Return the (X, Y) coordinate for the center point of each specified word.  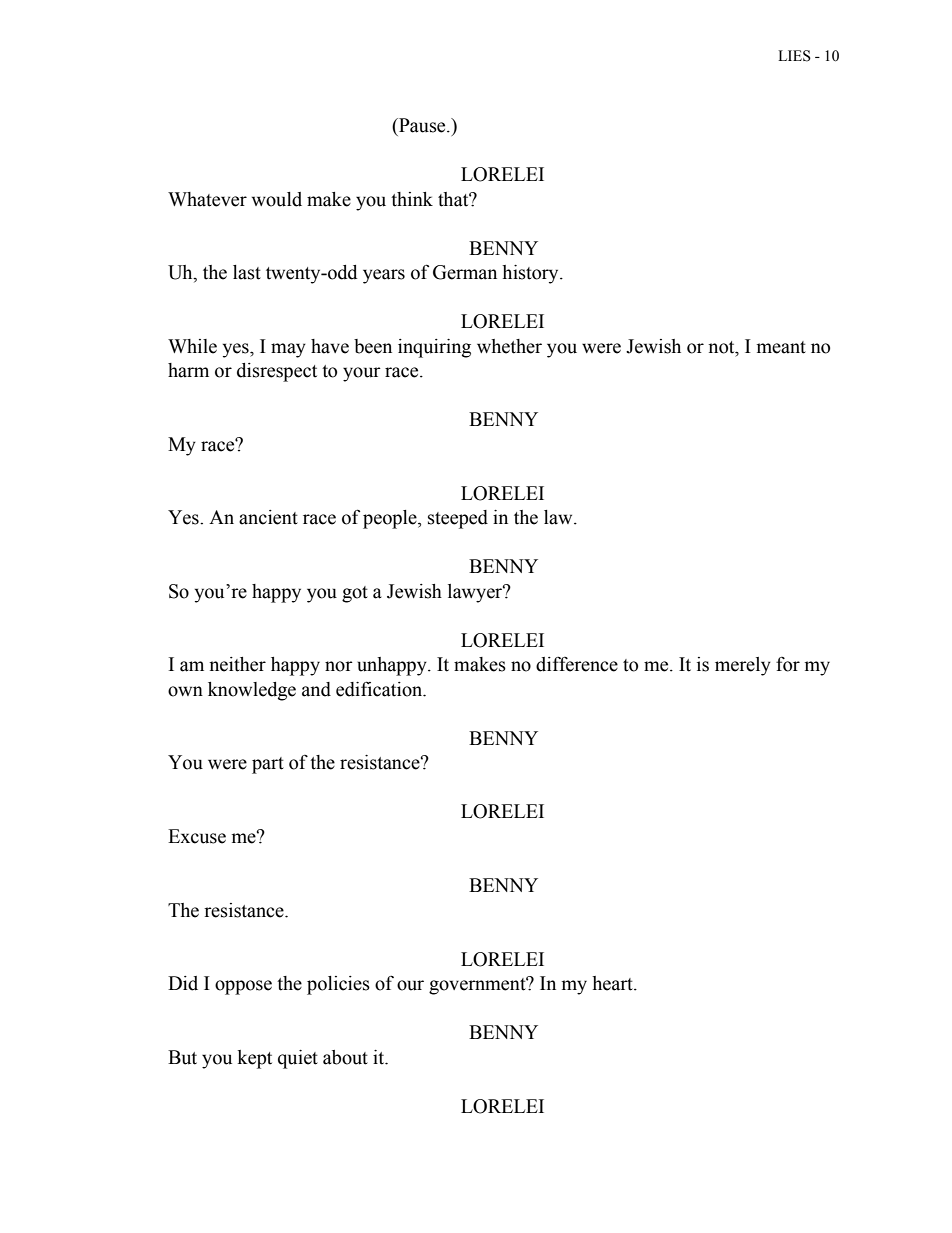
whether (509, 346)
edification (380, 689)
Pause (422, 125)
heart (613, 983)
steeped (458, 519)
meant (781, 347)
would (277, 199)
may (288, 350)
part (268, 765)
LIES (794, 56)
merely (743, 666)
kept (255, 1059)
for (788, 664)
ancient (268, 517)
